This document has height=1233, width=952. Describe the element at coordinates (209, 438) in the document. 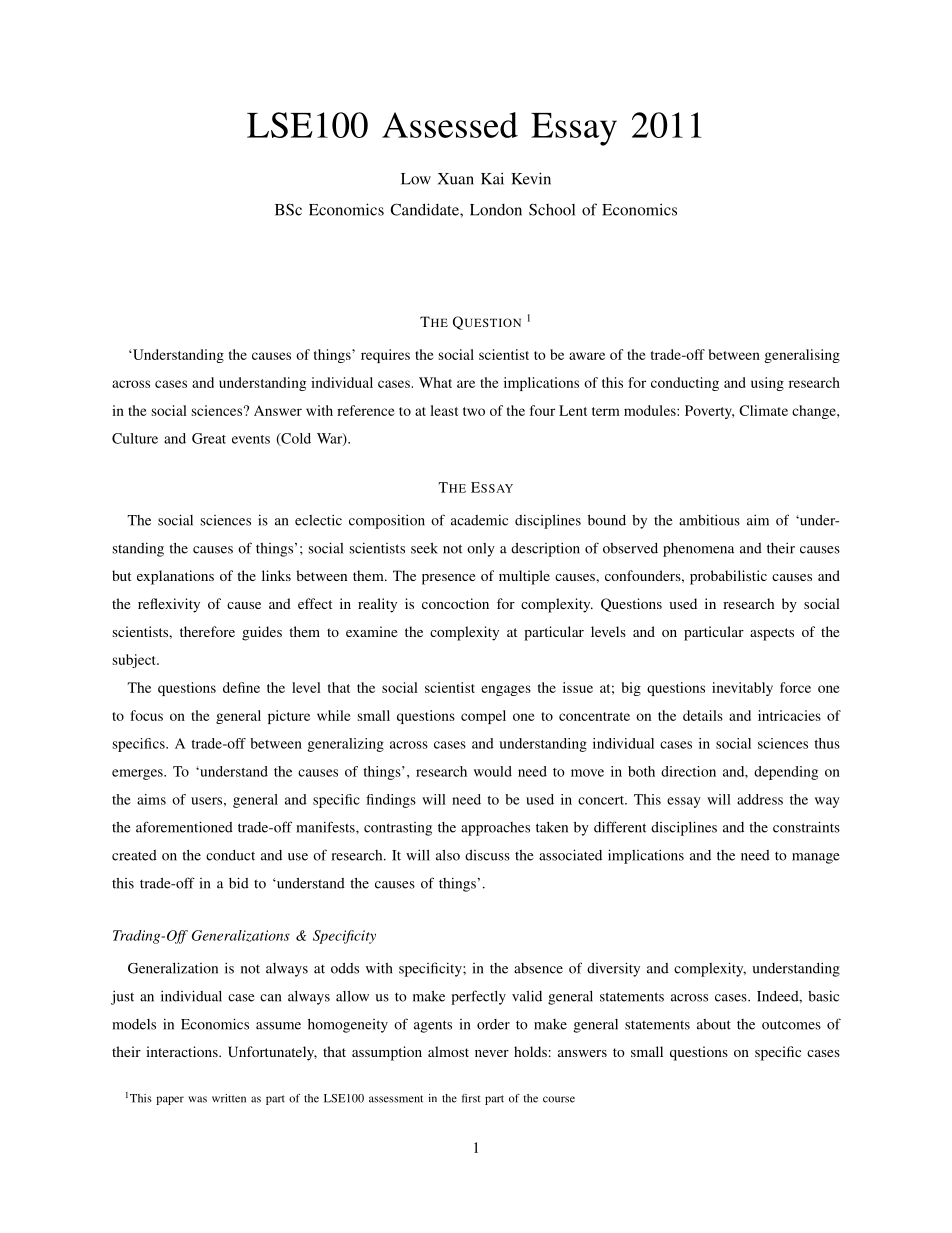

I see `Great` at that location.
